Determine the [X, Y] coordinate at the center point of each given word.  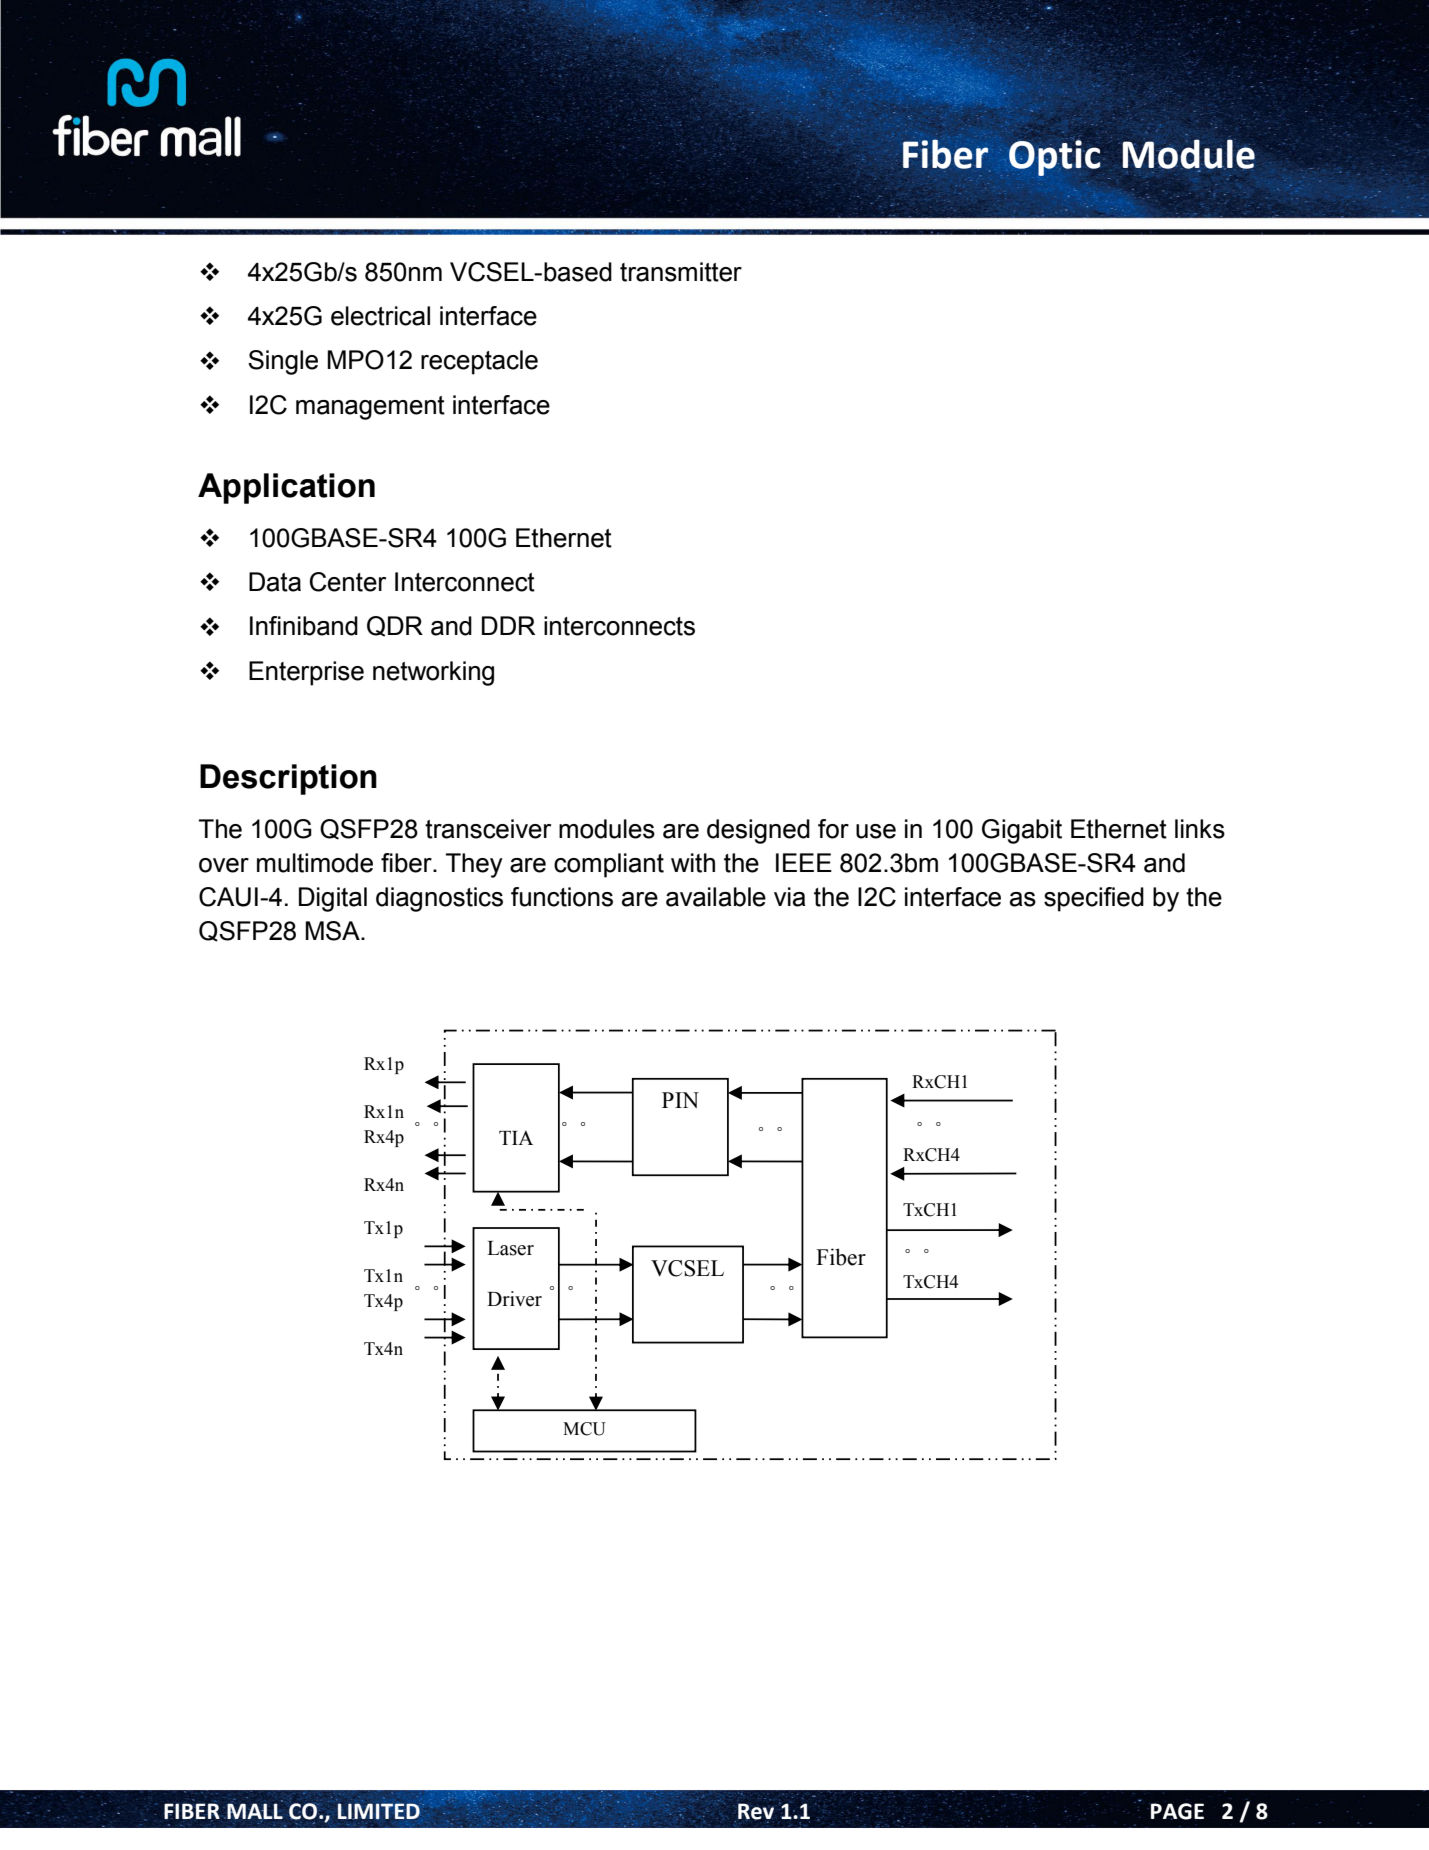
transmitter [681, 272]
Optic [1053, 159]
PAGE [1177, 1811]
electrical [380, 316]
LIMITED [379, 1811]
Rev [756, 1811]
